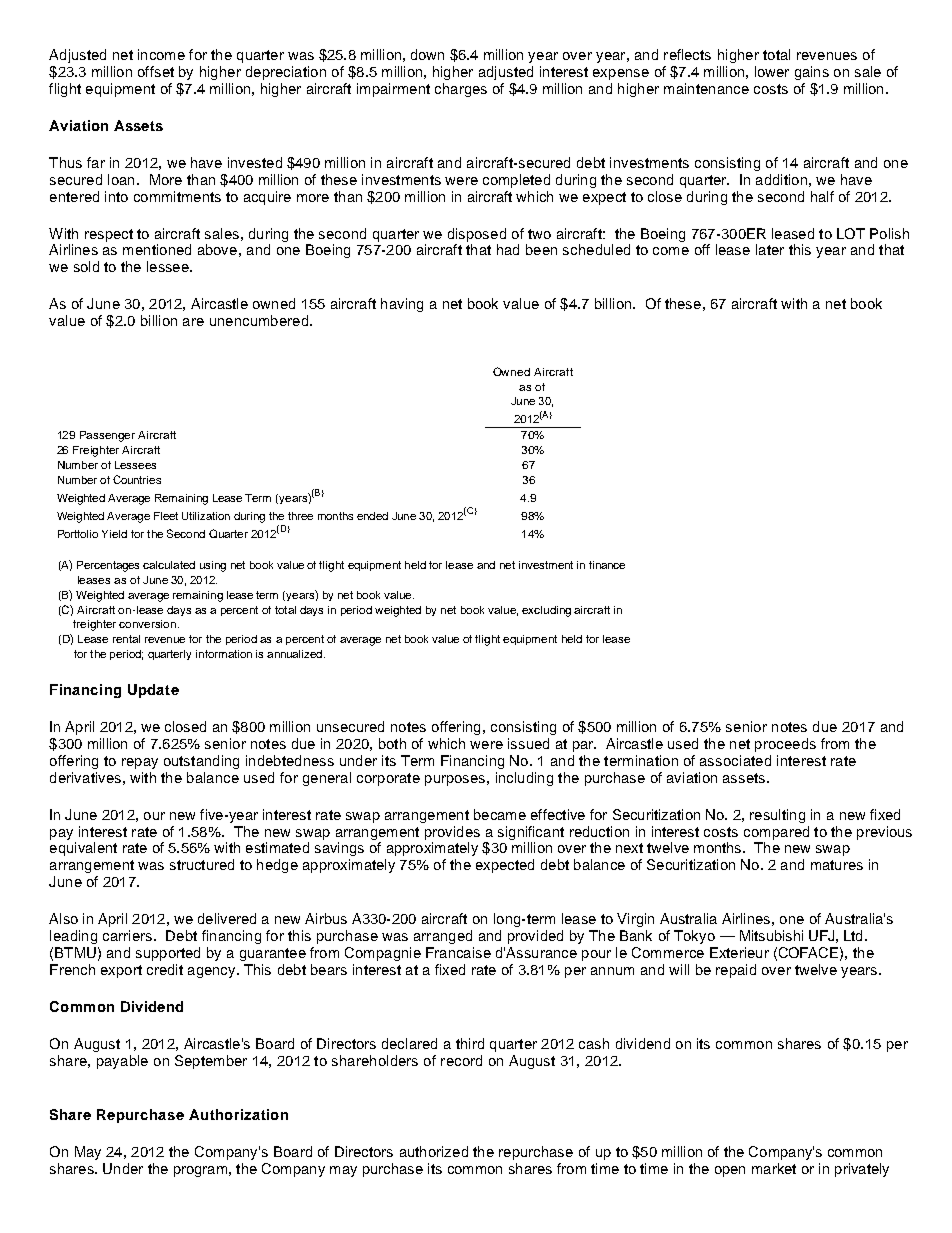 This screenshot has width=952, height=1233. I want to click on charges, so click(461, 90).
